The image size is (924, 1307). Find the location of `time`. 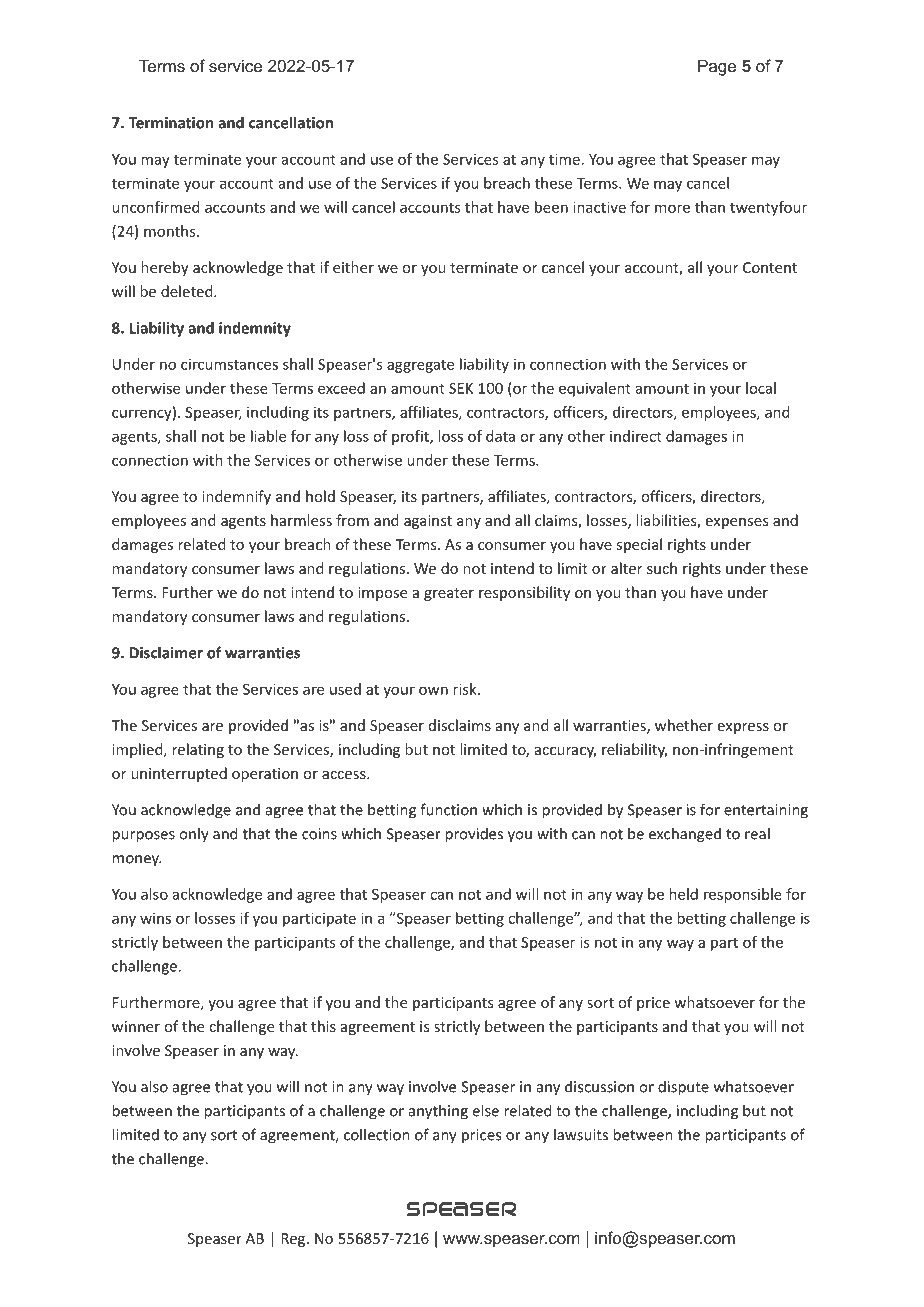

time is located at coordinates (564, 159).
